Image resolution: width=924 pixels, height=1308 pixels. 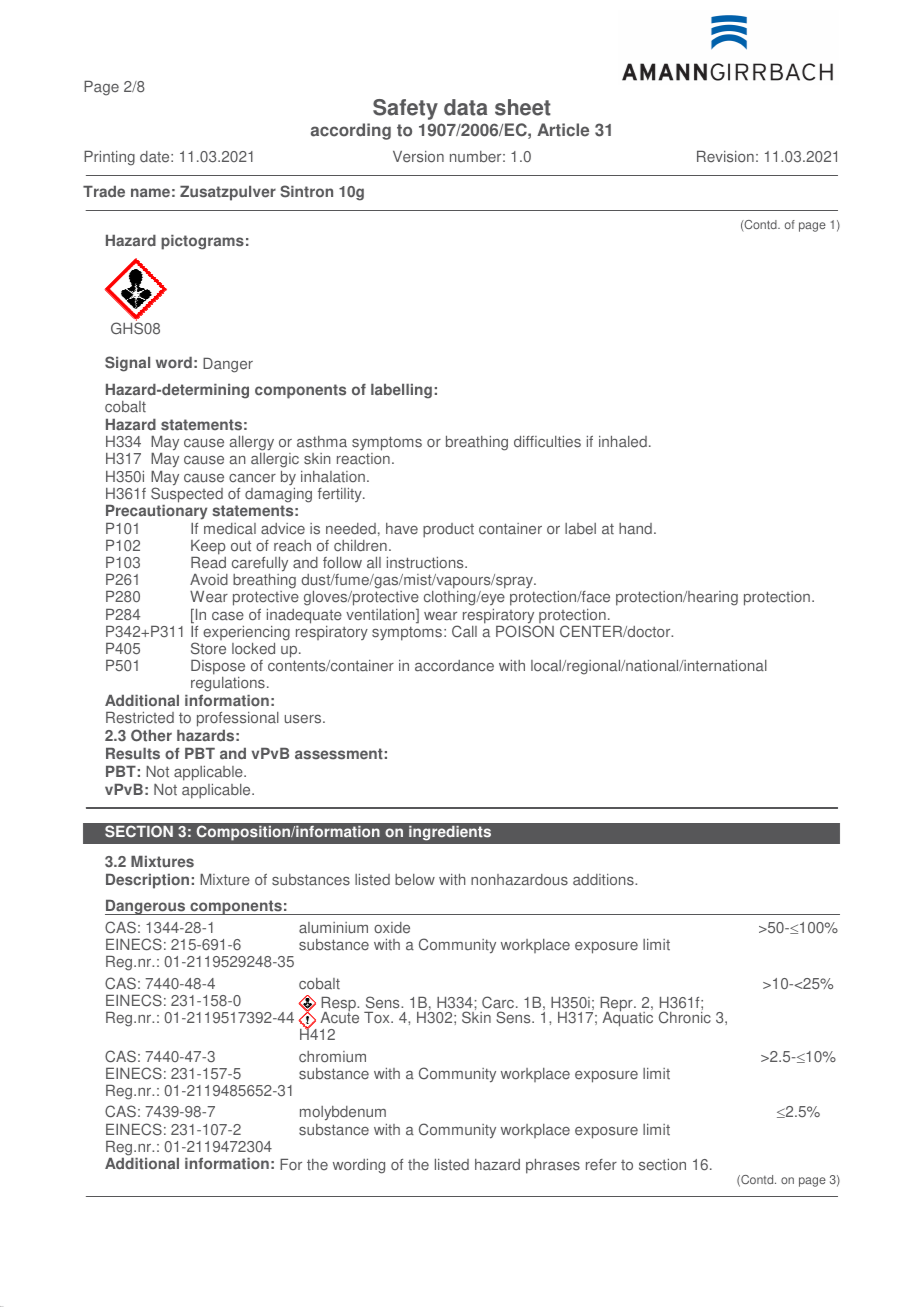 I want to click on POISON, so click(x=525, y=630).
